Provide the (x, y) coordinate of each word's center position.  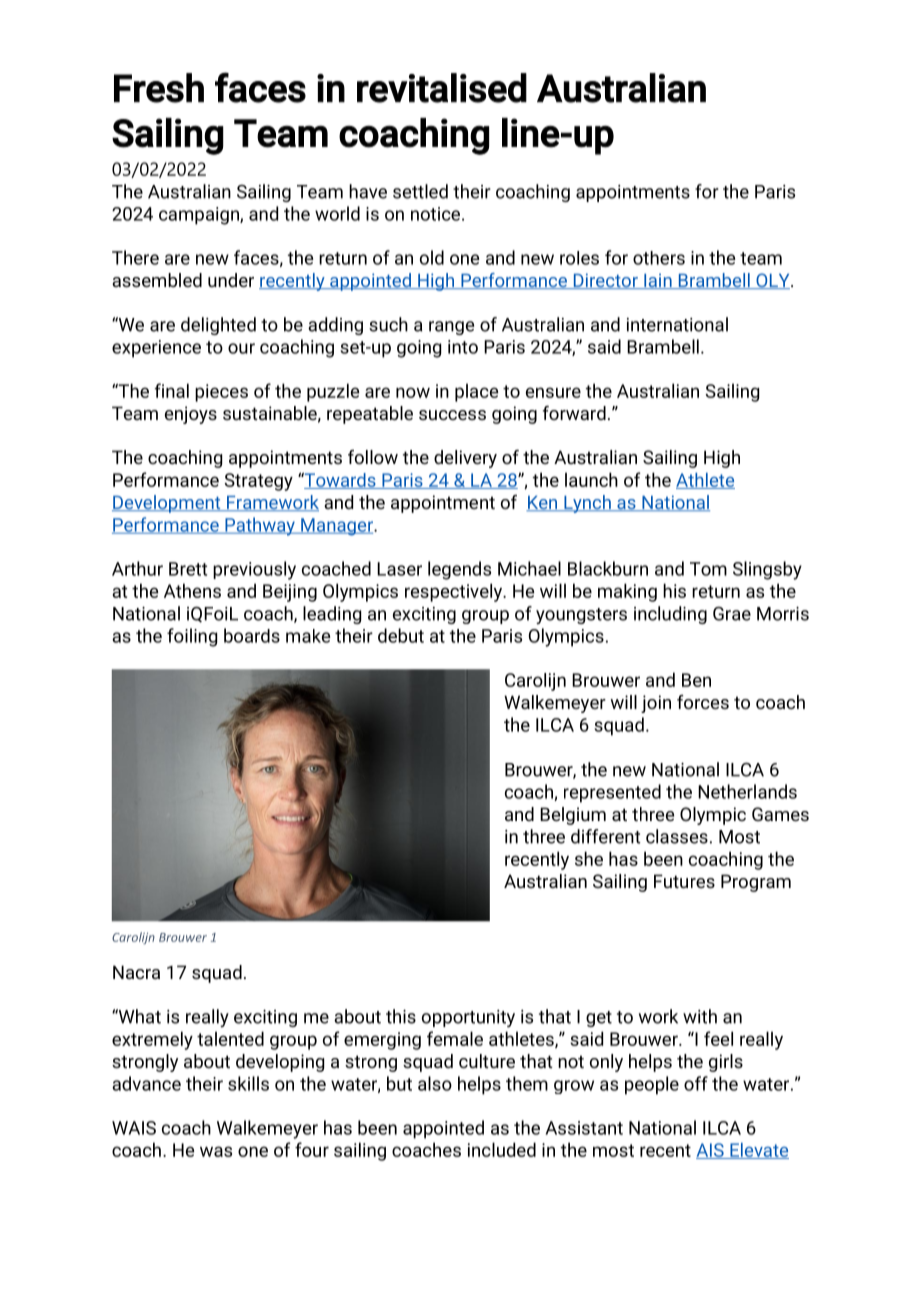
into (463, 347)
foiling (192, 637)
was (216, 1151)
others (659, 258)
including (670, 615)
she (589, 858)
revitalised (442, 88)
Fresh (159, 88)
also (435, 1083)
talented (230, 1038)
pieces (221, 393)
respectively (455, 592)
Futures (684, 881)
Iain (658, 281)
